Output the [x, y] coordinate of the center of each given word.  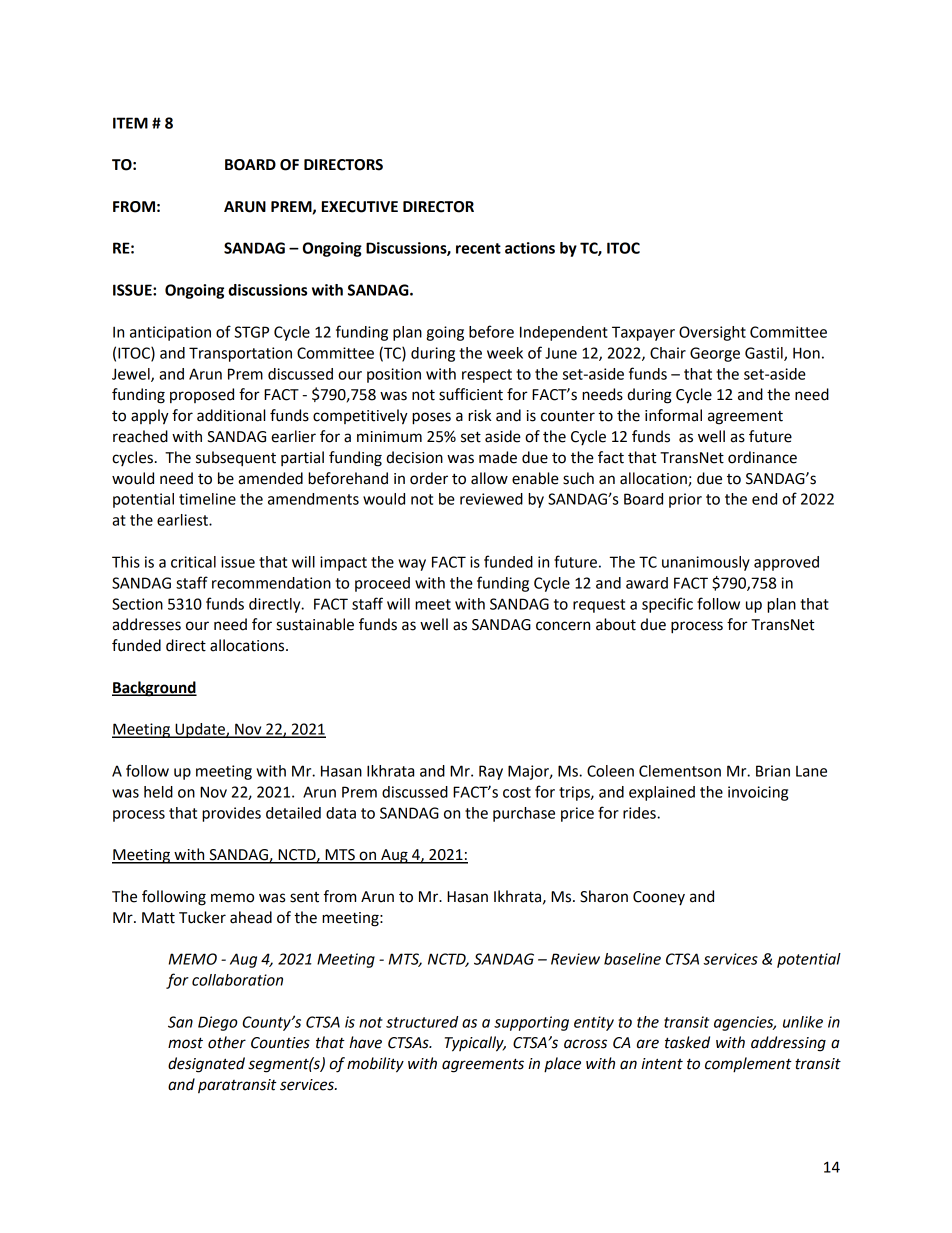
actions [530, 248]
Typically [475, 1044]
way [412, 565]
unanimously [706, 563]
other [227, 1042]
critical [193, 562]
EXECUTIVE [360, 207]
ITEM [130, 123]
